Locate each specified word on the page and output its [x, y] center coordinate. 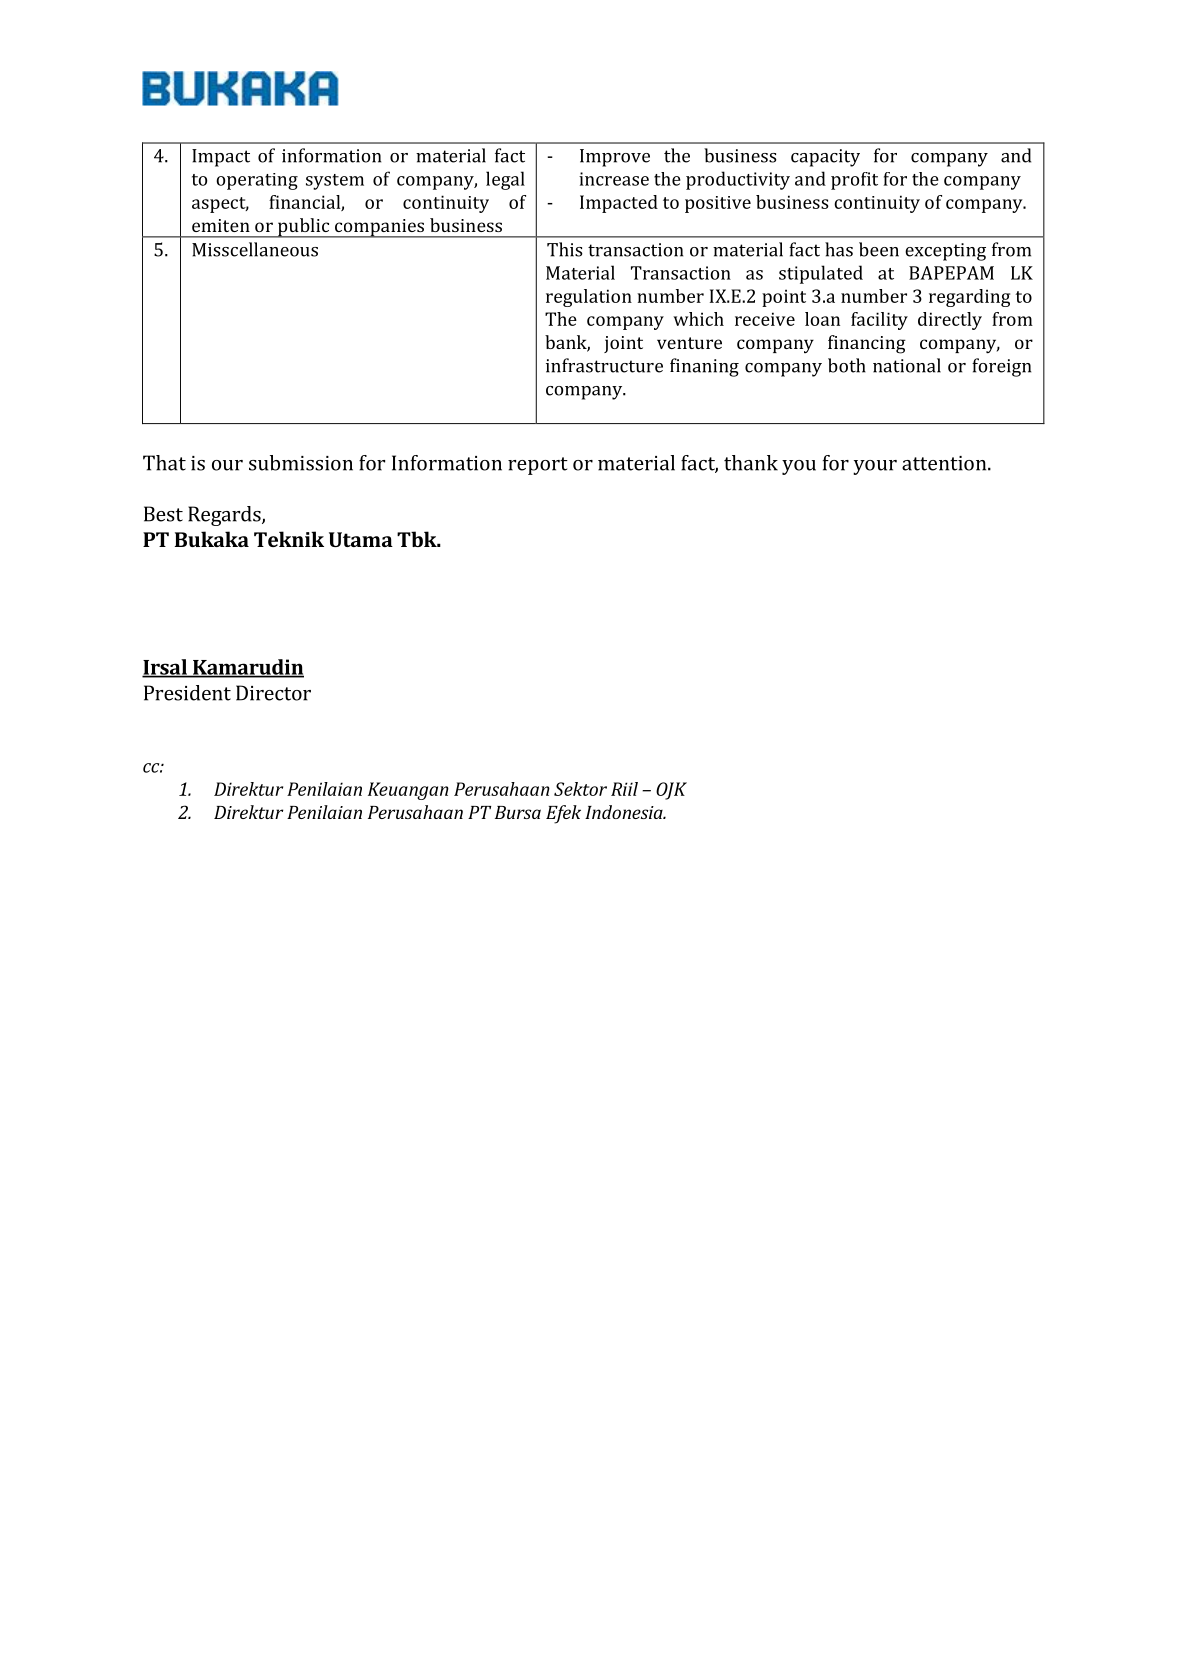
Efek [563, 814]
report [538, 466]
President [187, 693]
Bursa [518, 812]
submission [301, 463]
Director [273, 693]
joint [623, 344]
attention [945, 463]
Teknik [289, 539]
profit [854, 181]
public [304, 228]
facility [879, 321]
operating [257, 181]
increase [614, 179]
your [875, 467]
